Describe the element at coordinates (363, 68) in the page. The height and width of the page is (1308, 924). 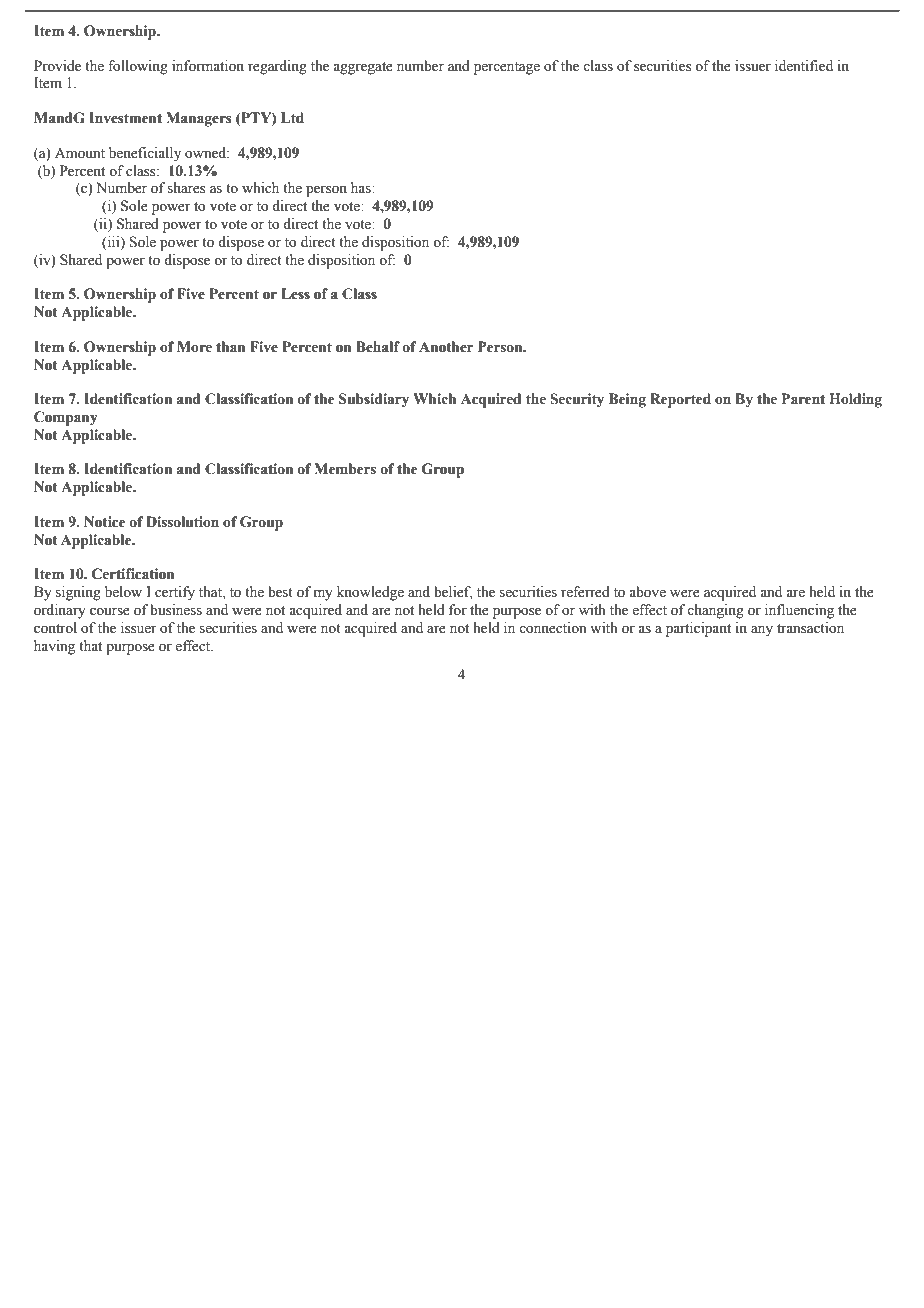
I see `aggregate` at that location.
